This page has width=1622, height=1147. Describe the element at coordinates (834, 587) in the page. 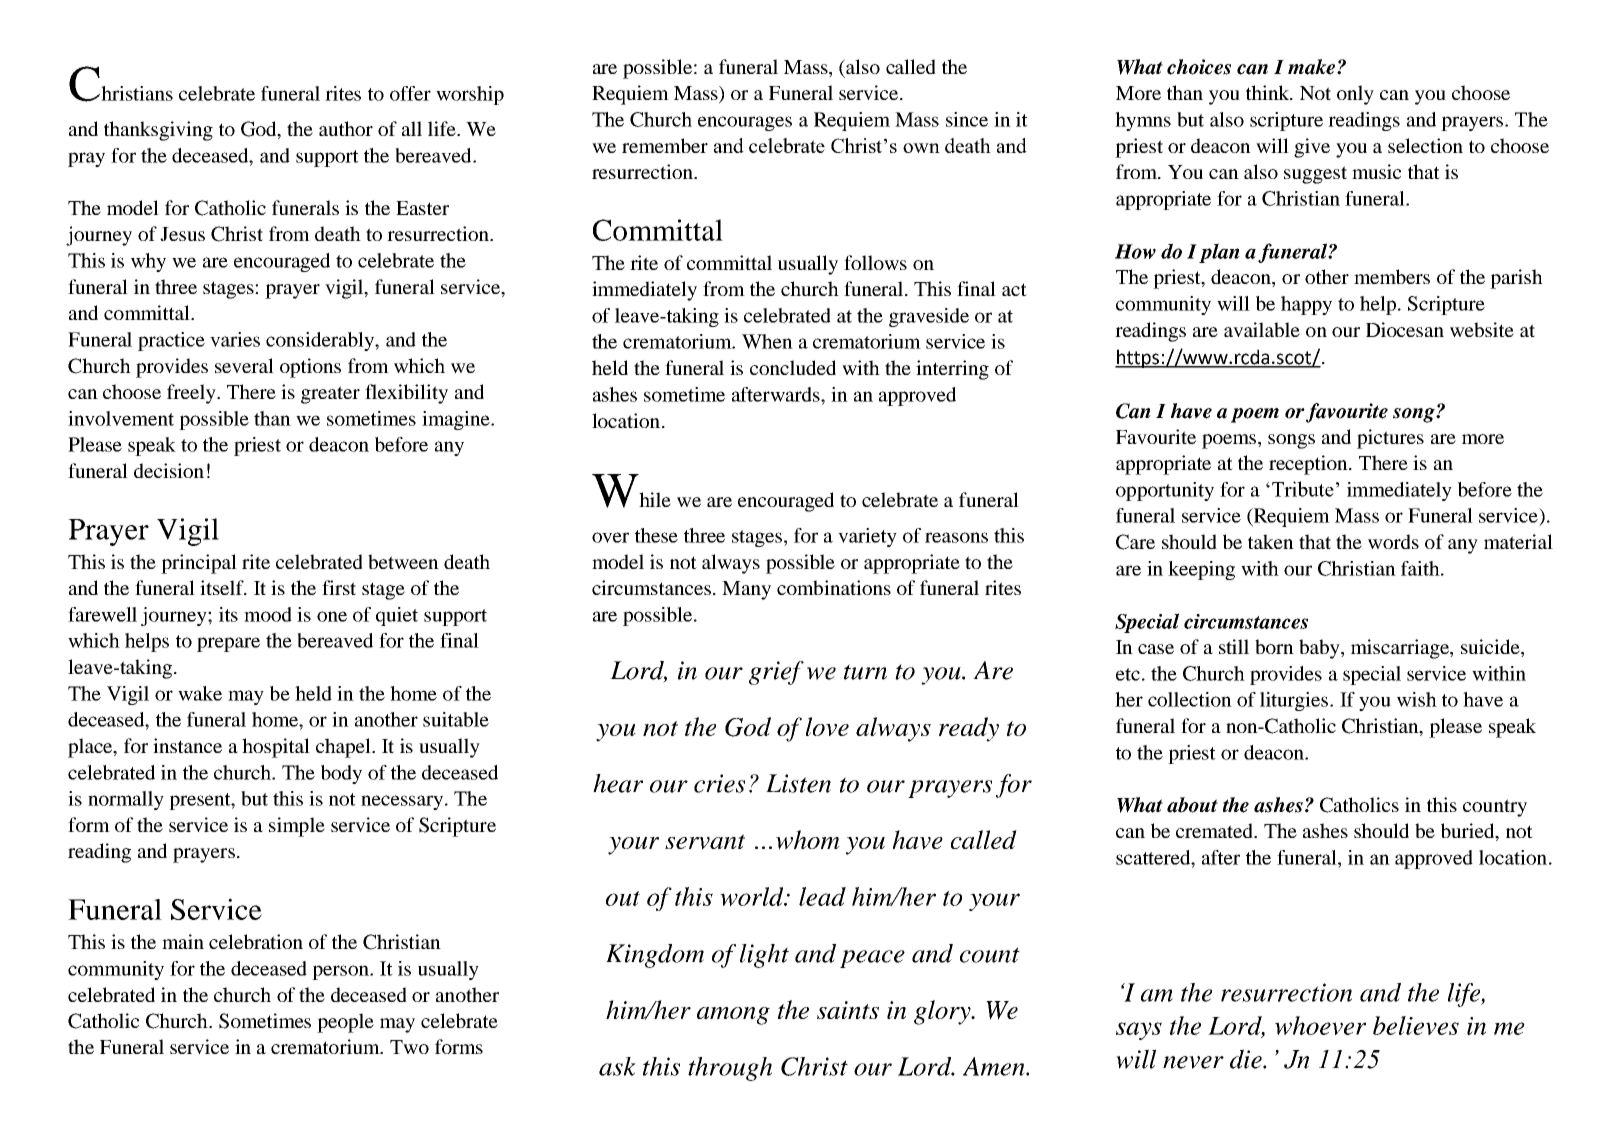

I see `combinations` at that location.
